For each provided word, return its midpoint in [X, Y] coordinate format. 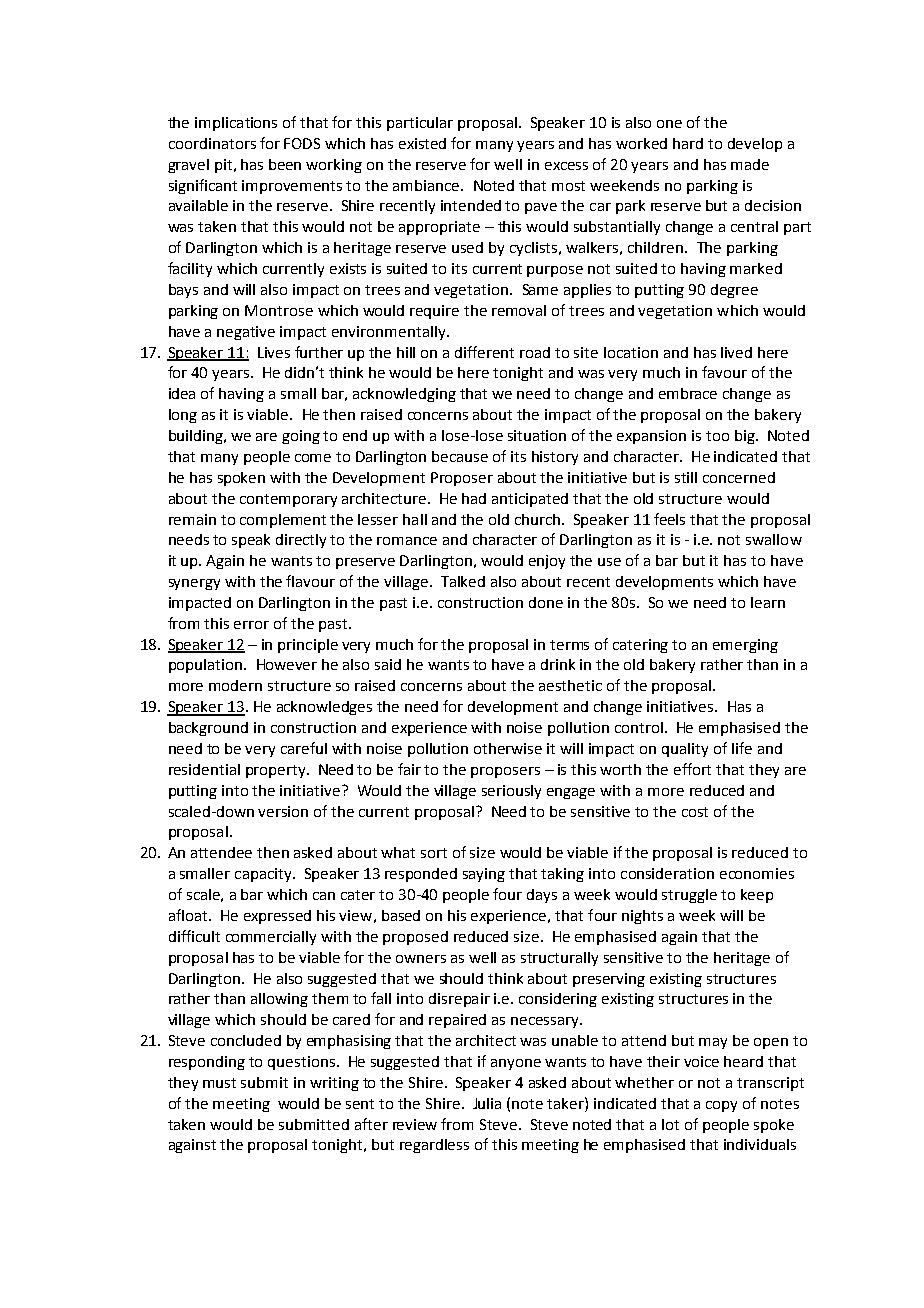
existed [422, 143]
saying [484, 875]
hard [688, 143]
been [285, 164]
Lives [274, 352]
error [251, 625]
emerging [745, 646]
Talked [463, 581]
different [484, 352]
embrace [688, 393]
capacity [264, 875]
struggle [689, 896]
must [219, 1083]
